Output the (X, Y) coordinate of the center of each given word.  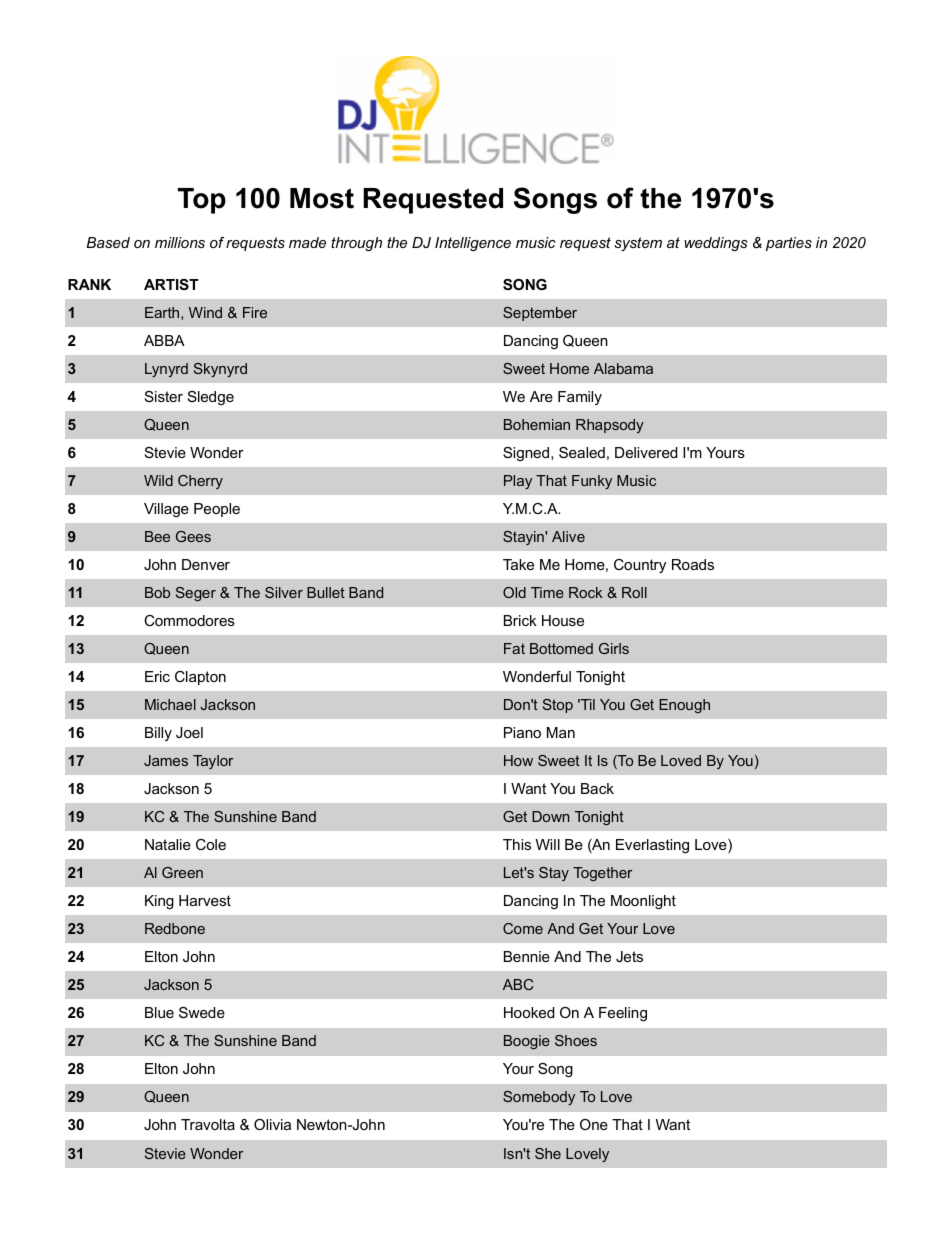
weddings (716, 244)
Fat (514, 648)
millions (180, 242)
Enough (684, 706)
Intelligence (473, 244)
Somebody (539, 1098)
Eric (157, 676)
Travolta (208, 1124)
